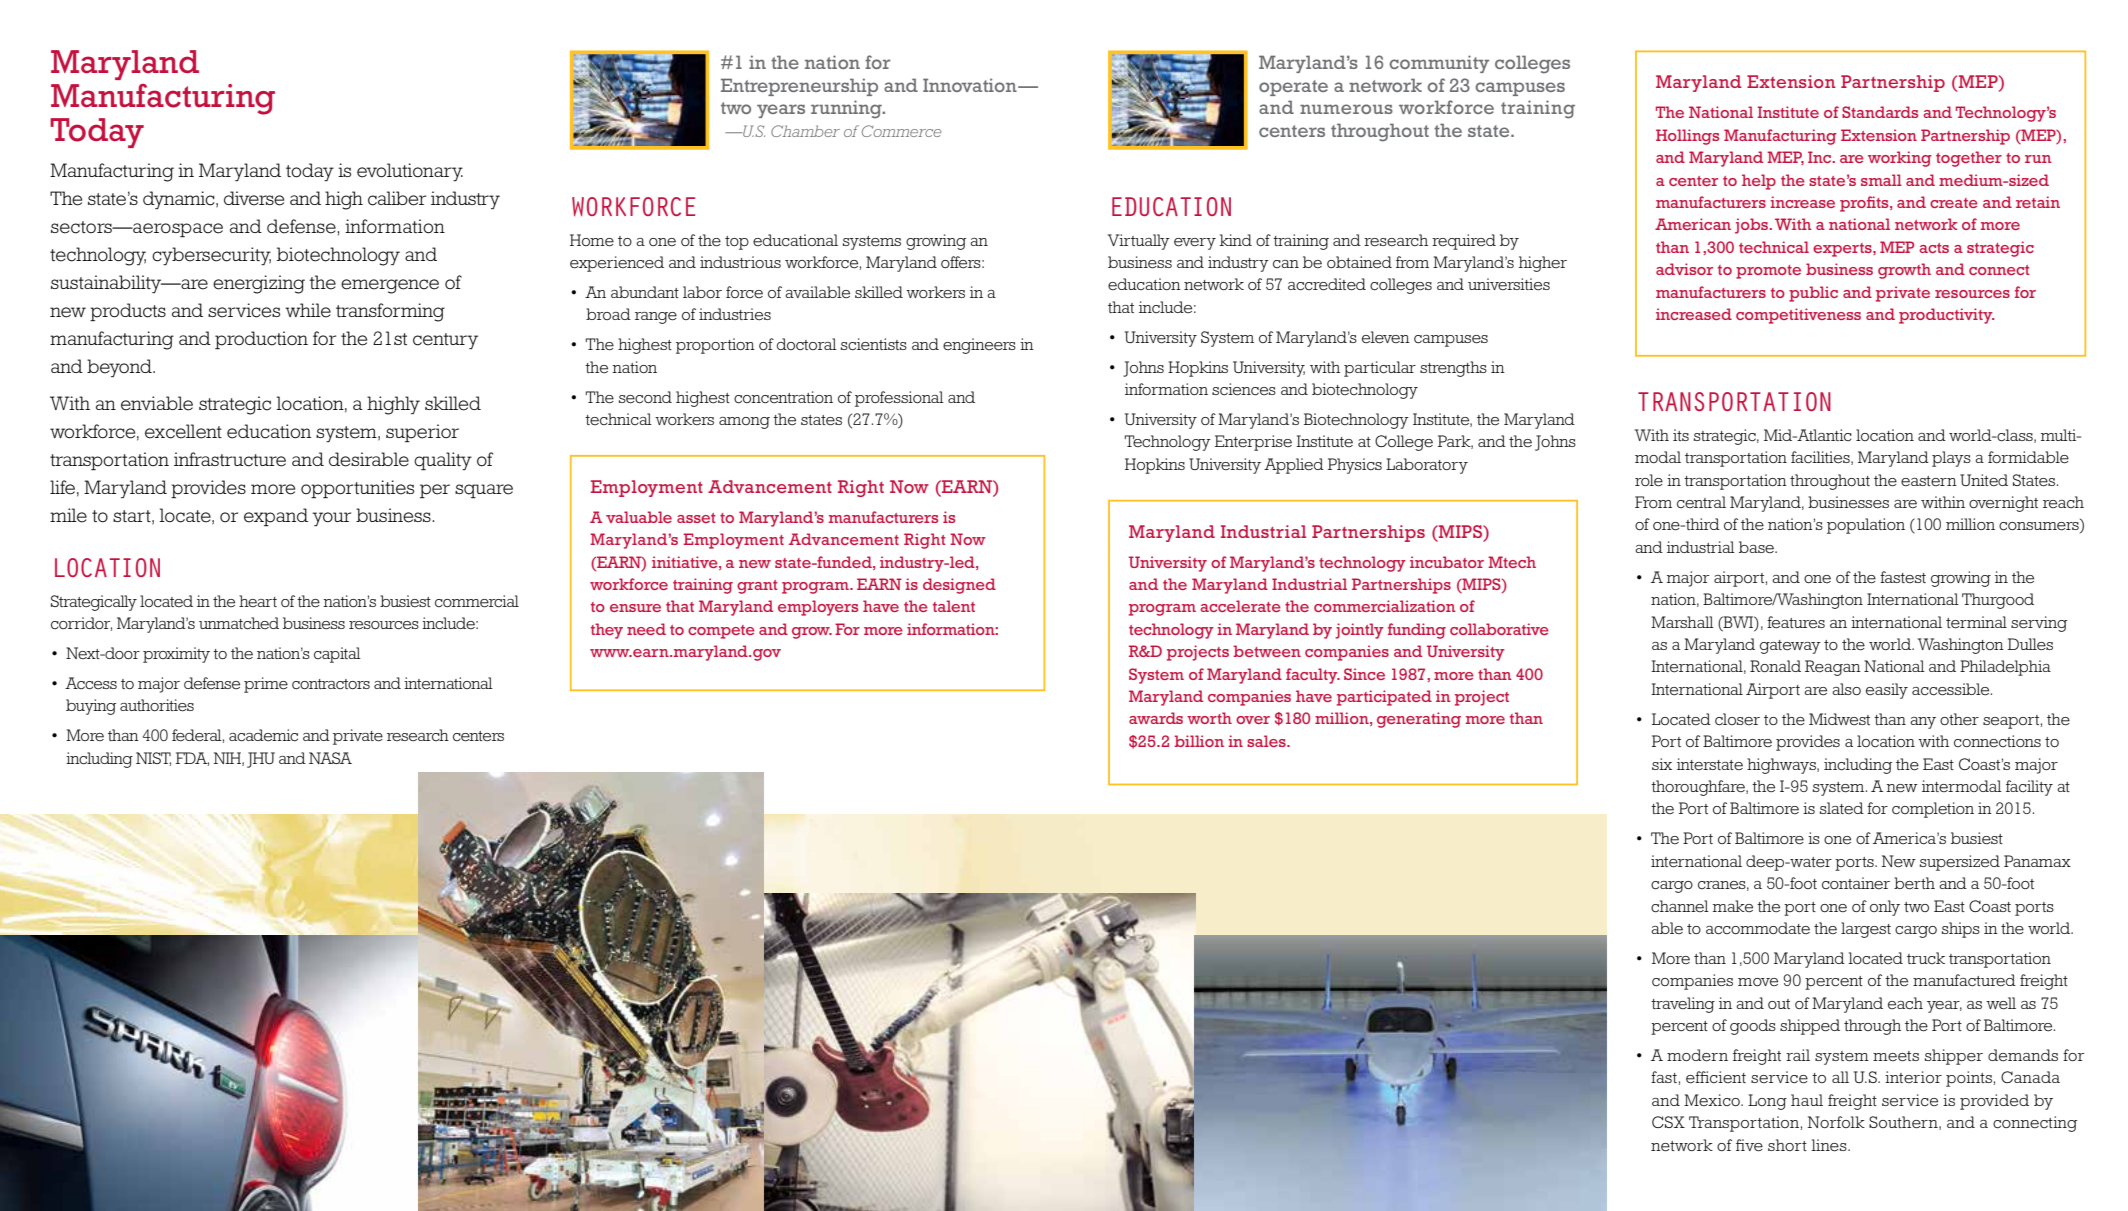  What do you see at coordinates (330, 758) in the image?
I see `NASA` at bounding box center [330, 758].
